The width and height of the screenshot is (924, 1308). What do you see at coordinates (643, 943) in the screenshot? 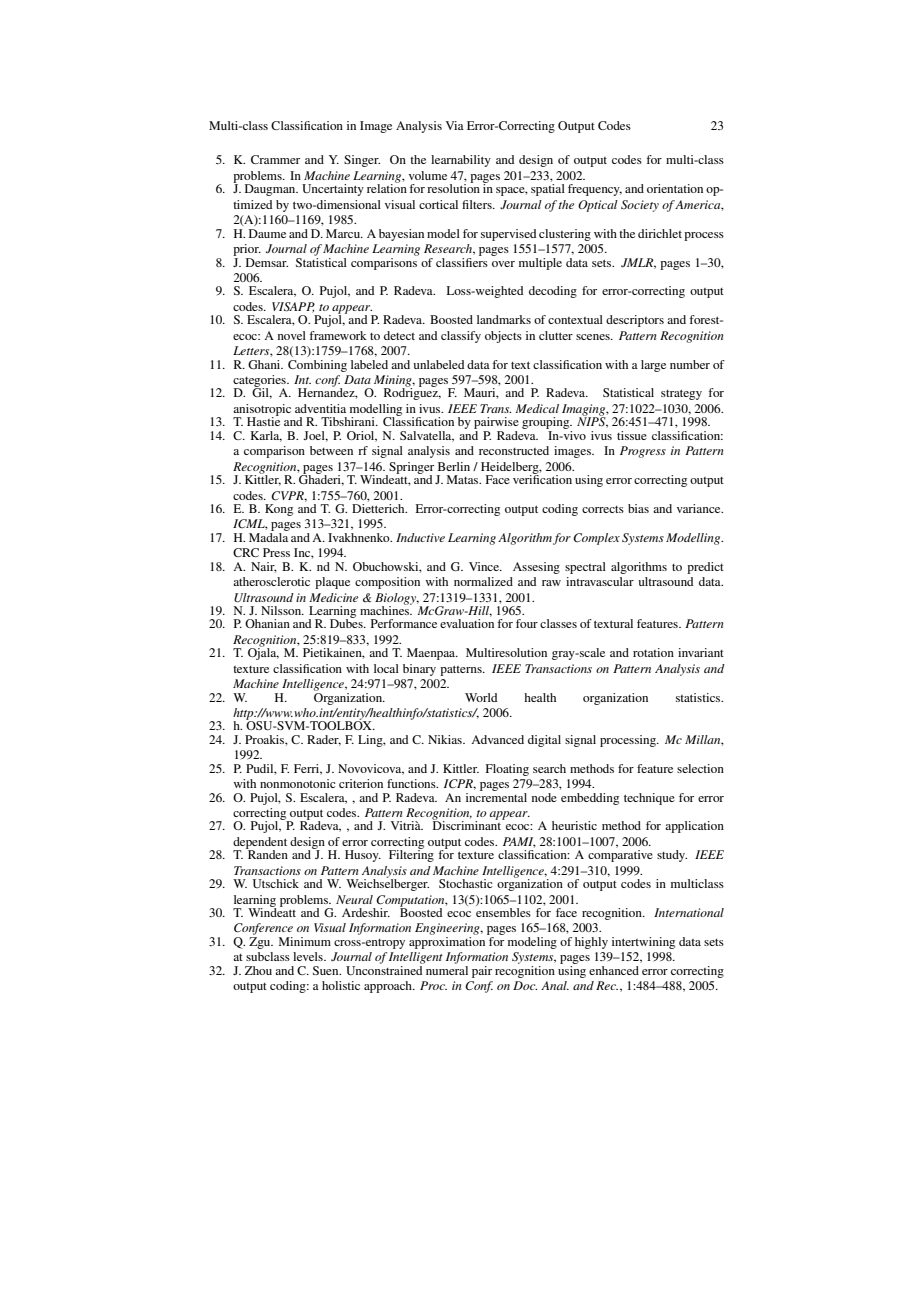
I see `intertwining` at bounding box center [643, 943].
